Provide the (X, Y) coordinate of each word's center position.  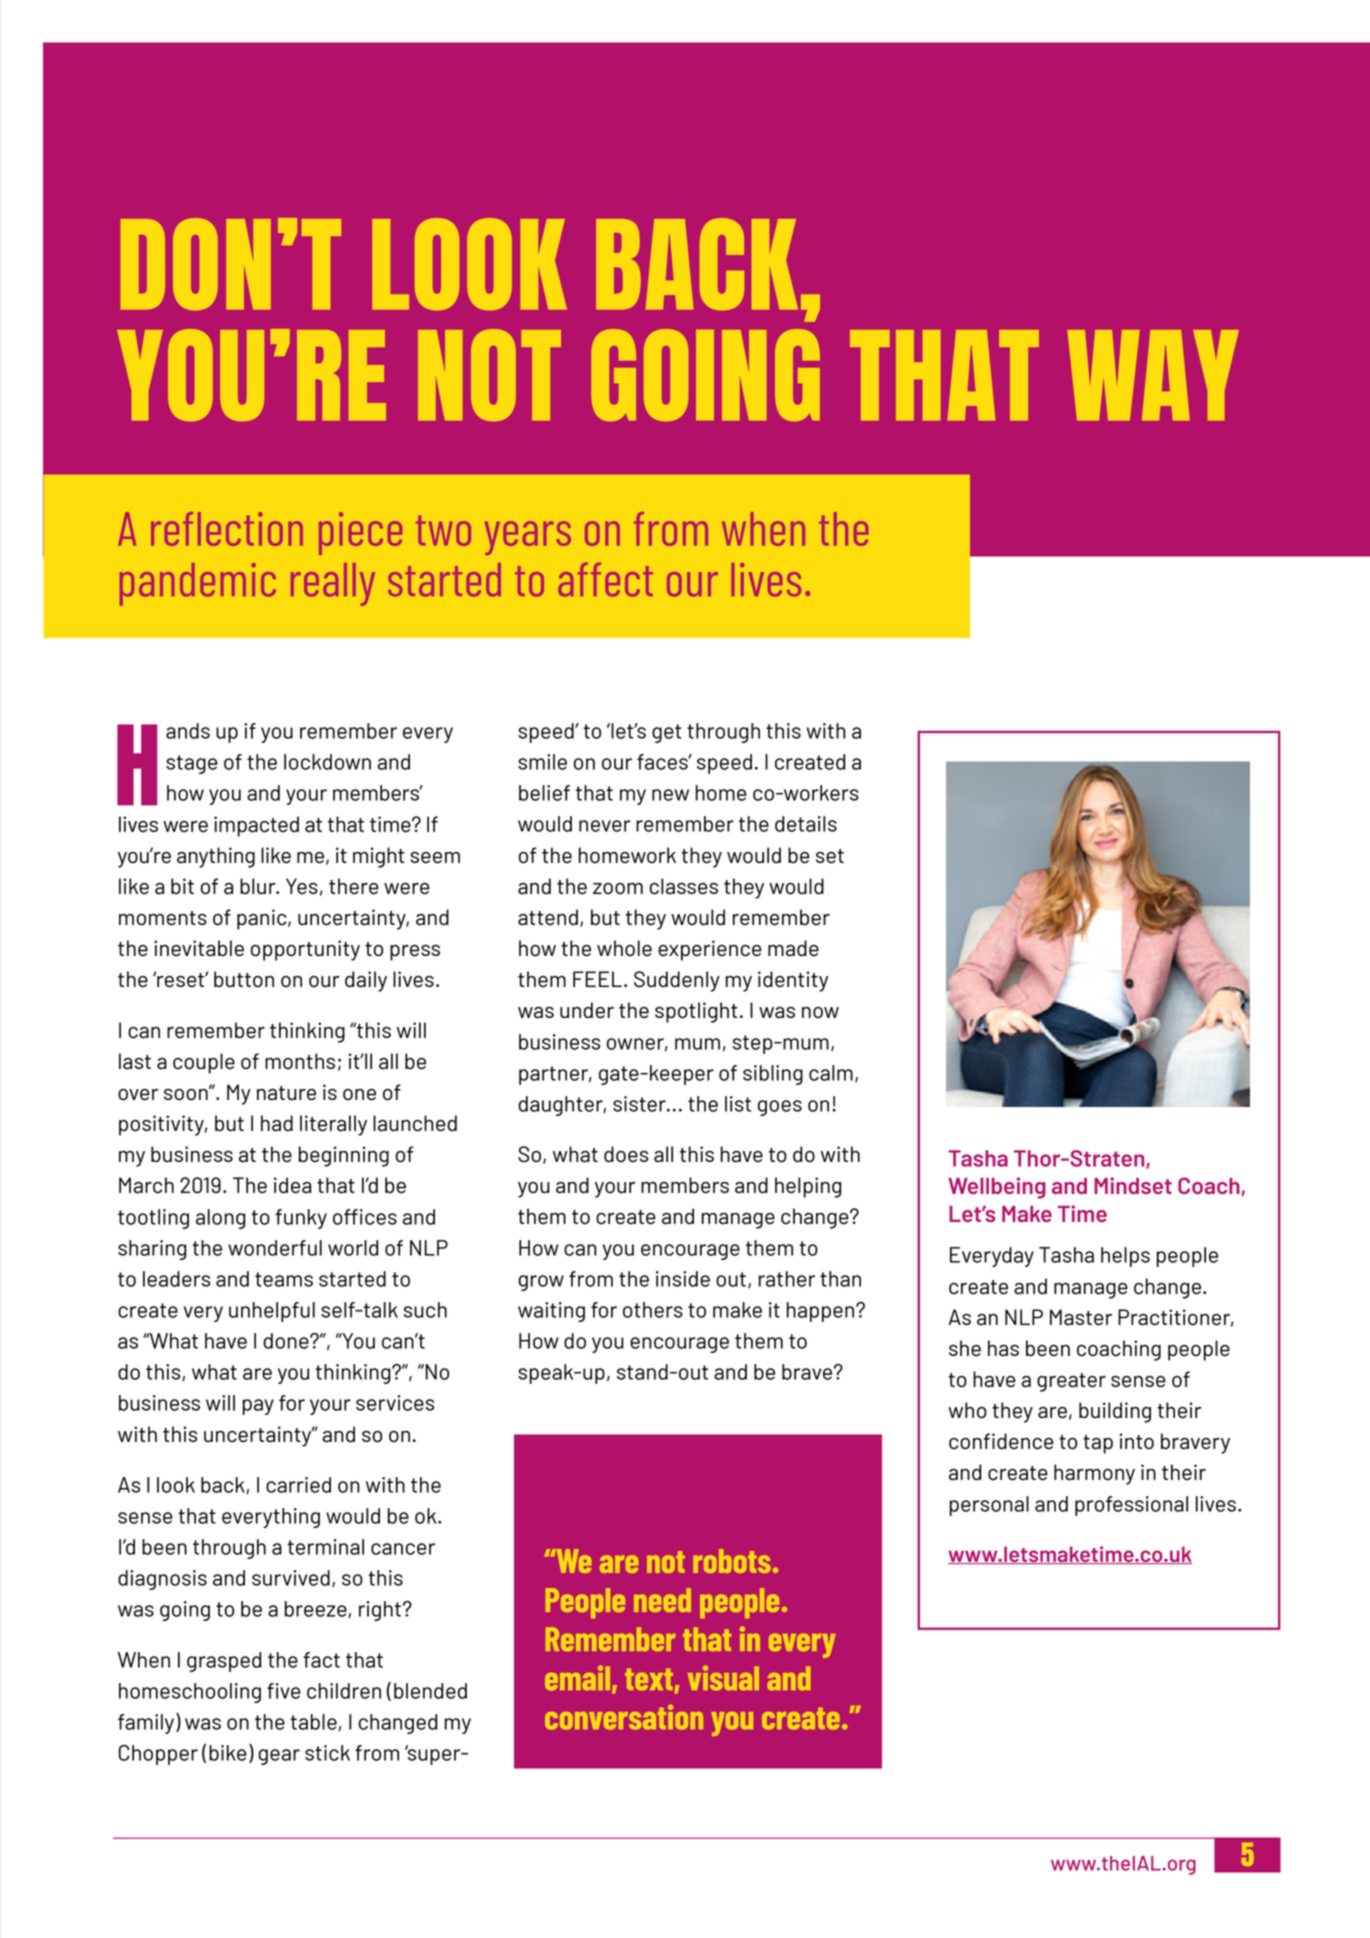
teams (284, 1279)
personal (989, 1506)
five (284, 1691)
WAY (1153, 375)
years (528, 538)
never (605, 826)
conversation (624, 1717)
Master (1081, 1317)
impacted (256, 826)
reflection (227, 529)
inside (683, 1279)
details (806, 824)
